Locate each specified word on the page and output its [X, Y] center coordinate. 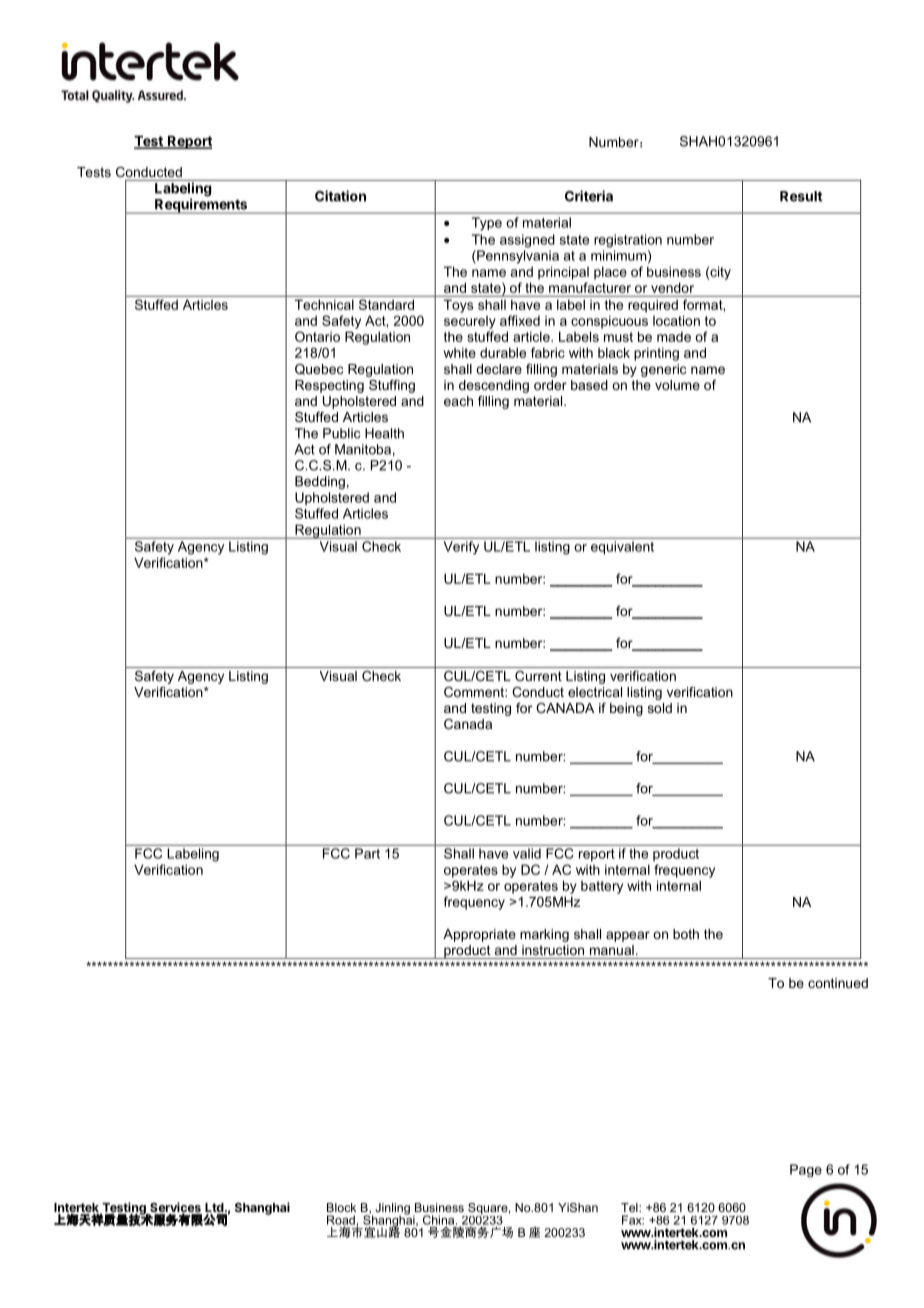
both [686, 934]
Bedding [320, 482]
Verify [461, 548]
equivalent [622, 547]
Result [801, 196]
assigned [527, 241]
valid [527, 853]
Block [341, 1207]
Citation [340, 196]
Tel [630, 1207]
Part [367, 853]
